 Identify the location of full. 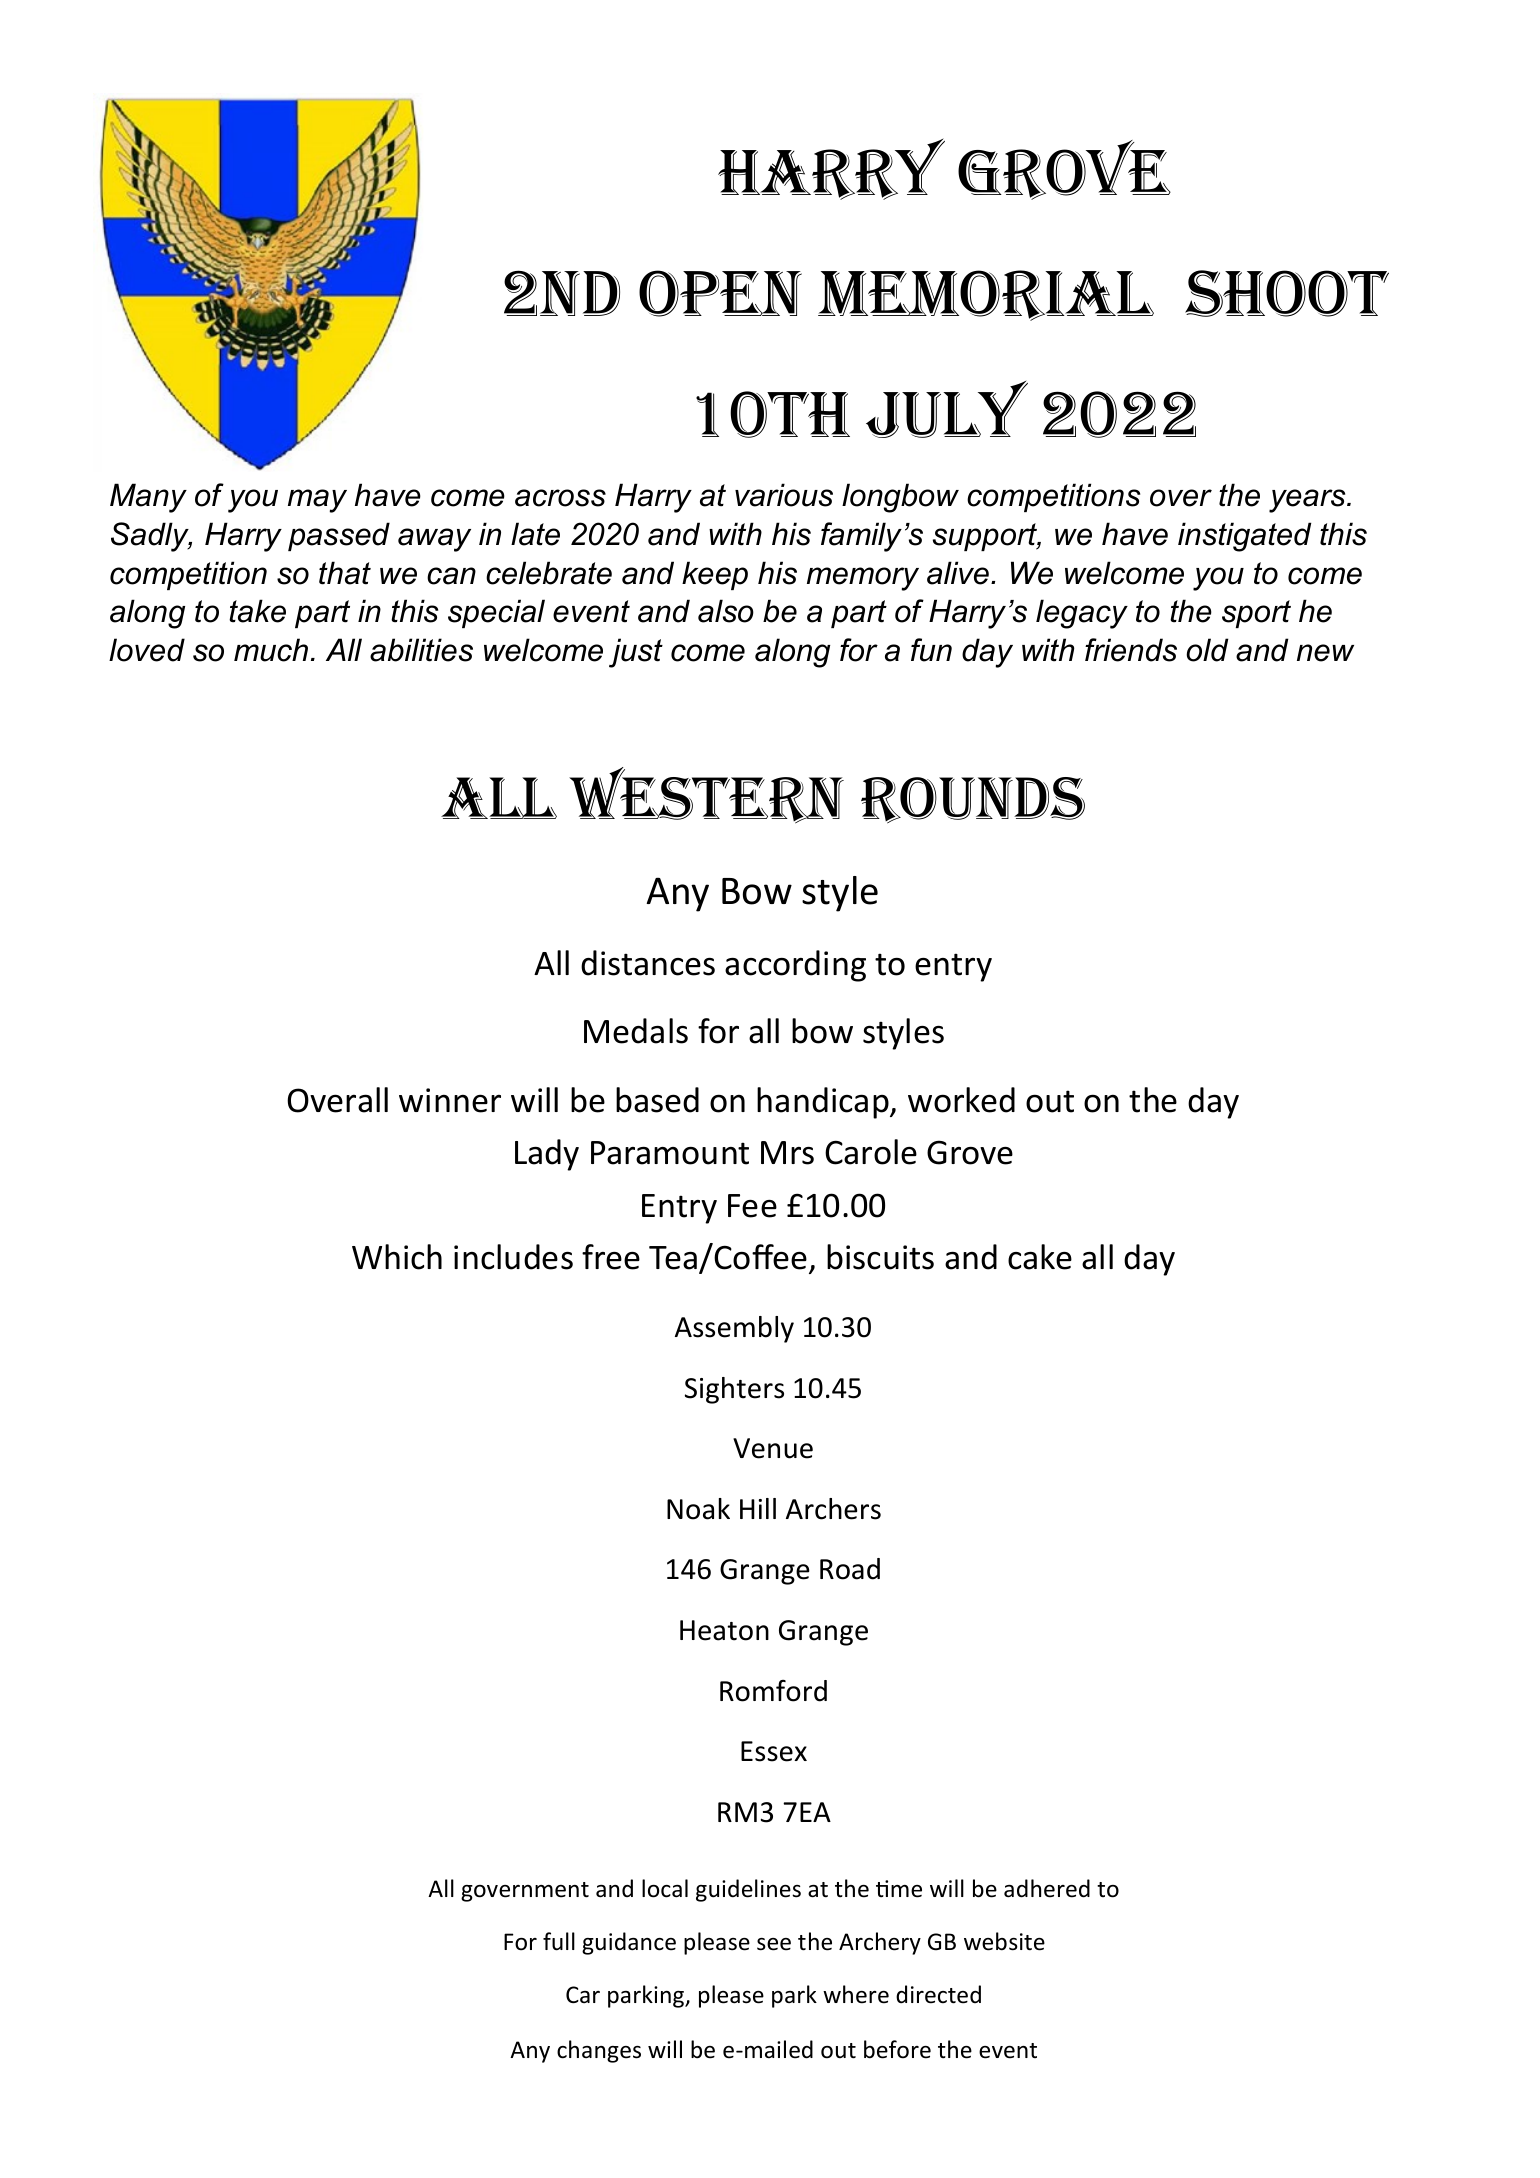
(559, 1941).
